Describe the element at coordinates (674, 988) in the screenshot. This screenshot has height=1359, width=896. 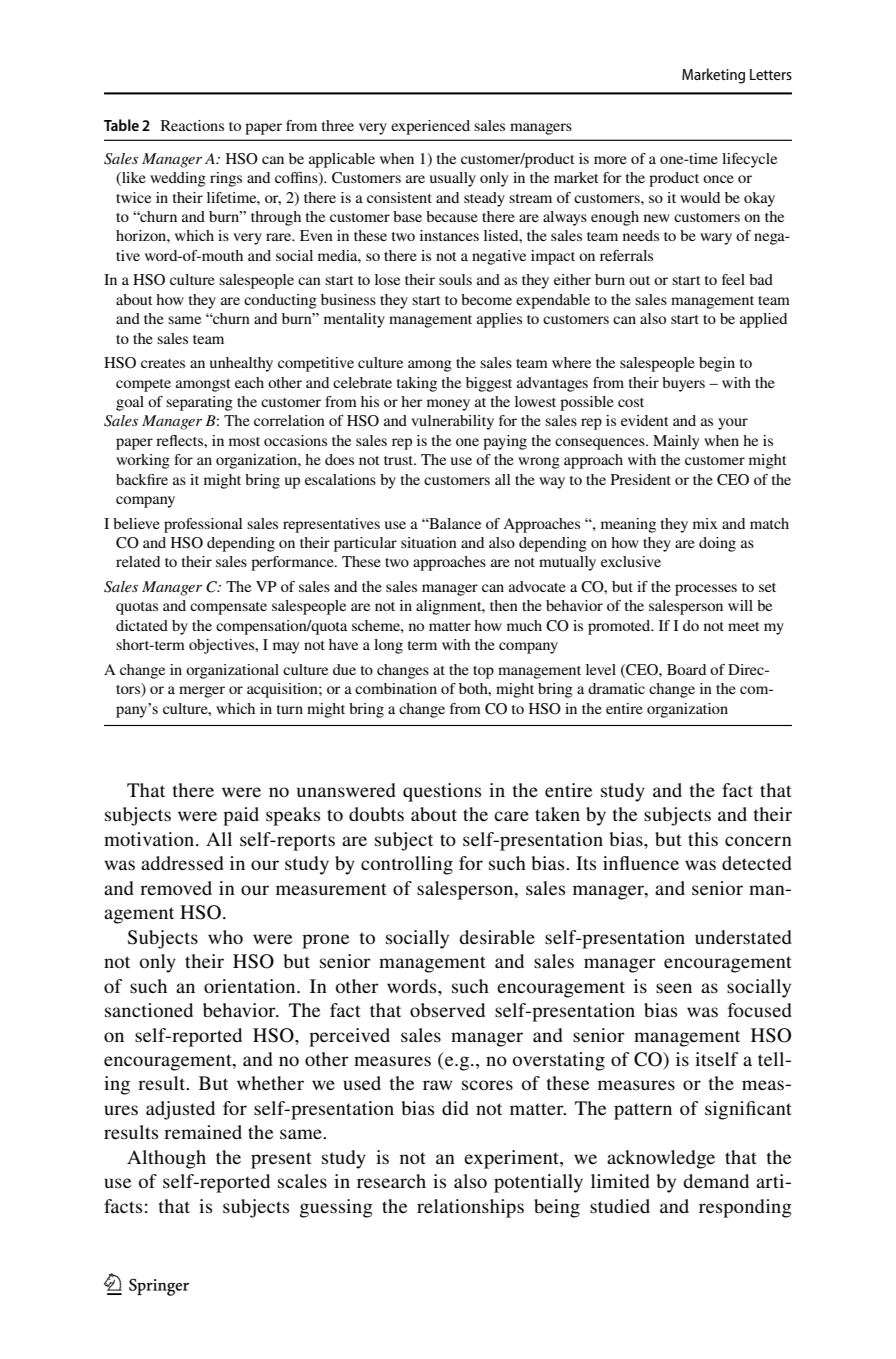
I see `seen` at that location.
